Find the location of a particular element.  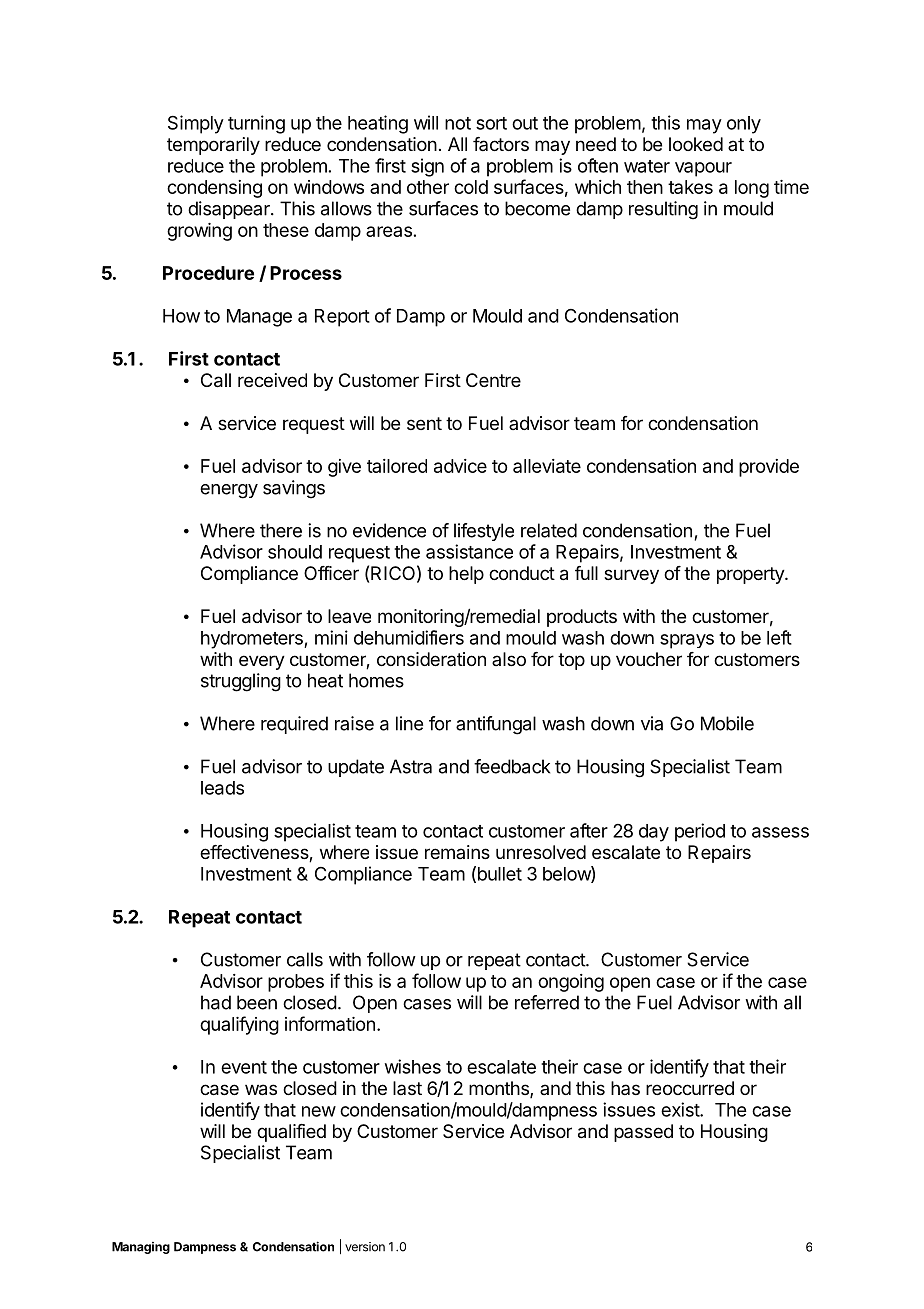

Mobile is located at coordinates (727, 723).
